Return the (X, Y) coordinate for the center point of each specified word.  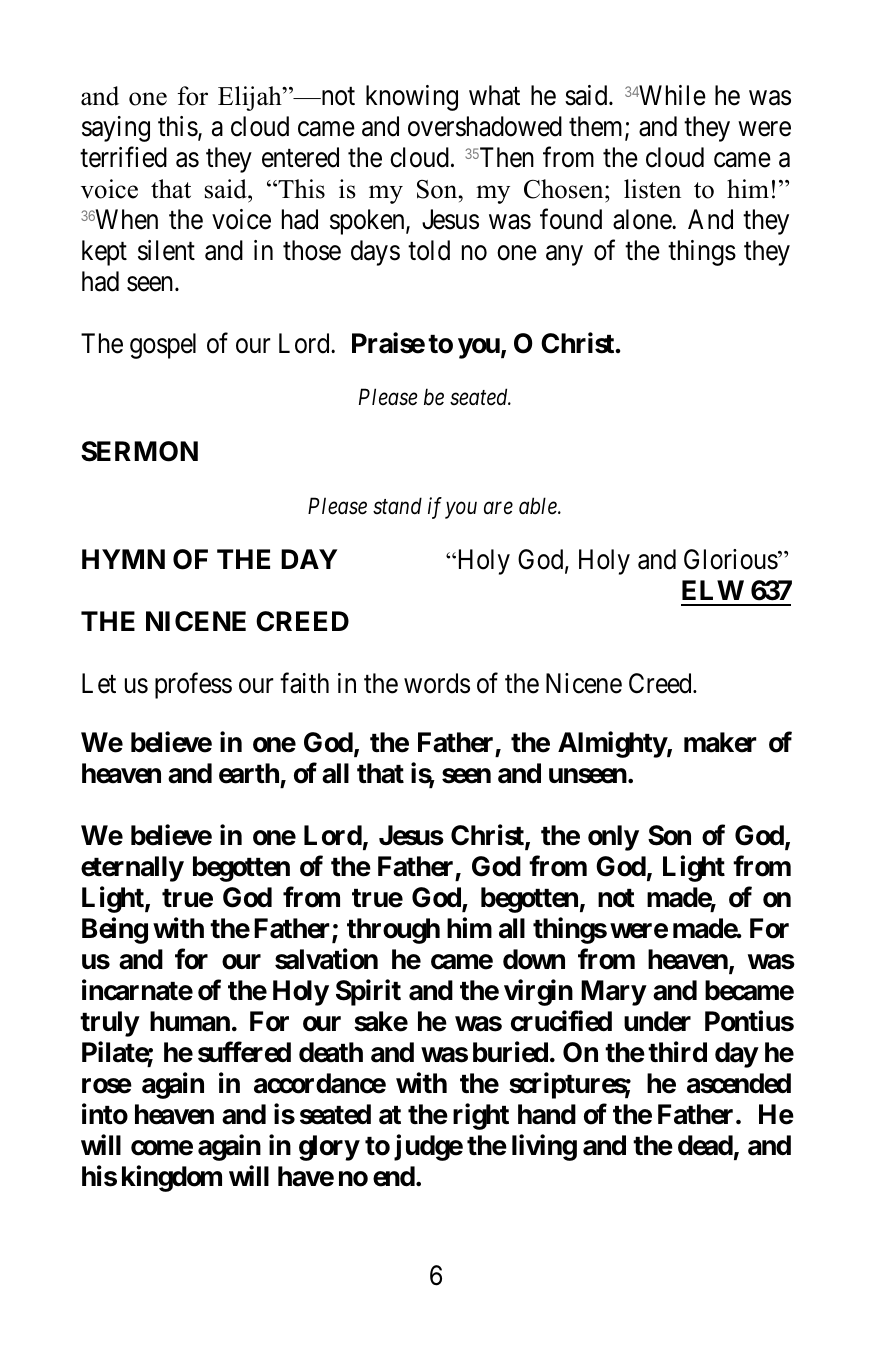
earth (250, 775)
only (613, 838)
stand (397, 506)
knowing (412, 98)
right (481, 1116)
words (437, 683)
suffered (244, 1052)
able (539, 506)
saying (116, 129)
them (597, 127)
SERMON (139, 451)
